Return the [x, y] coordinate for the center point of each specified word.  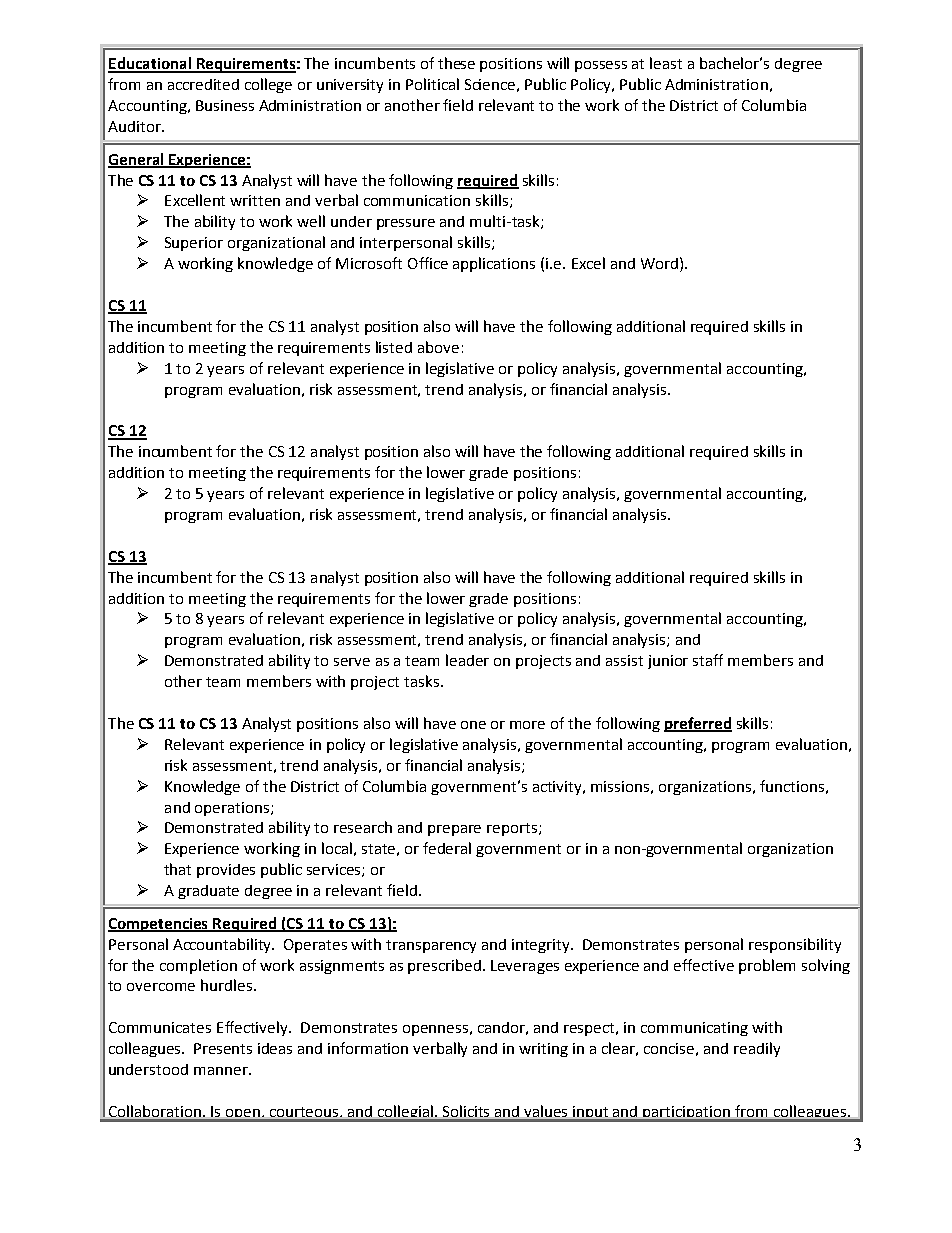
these [456, 63]
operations [232, 809]
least [666, 63]
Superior [194, 244]
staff [708, 660]
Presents [223, 1048]
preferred [698, 724]
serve [352, 662]
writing [543, 1050]
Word [659, 263]
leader [467, 660]
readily [757, 1049]
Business [225, 105]
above [438, 347]
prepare [454, 830]
